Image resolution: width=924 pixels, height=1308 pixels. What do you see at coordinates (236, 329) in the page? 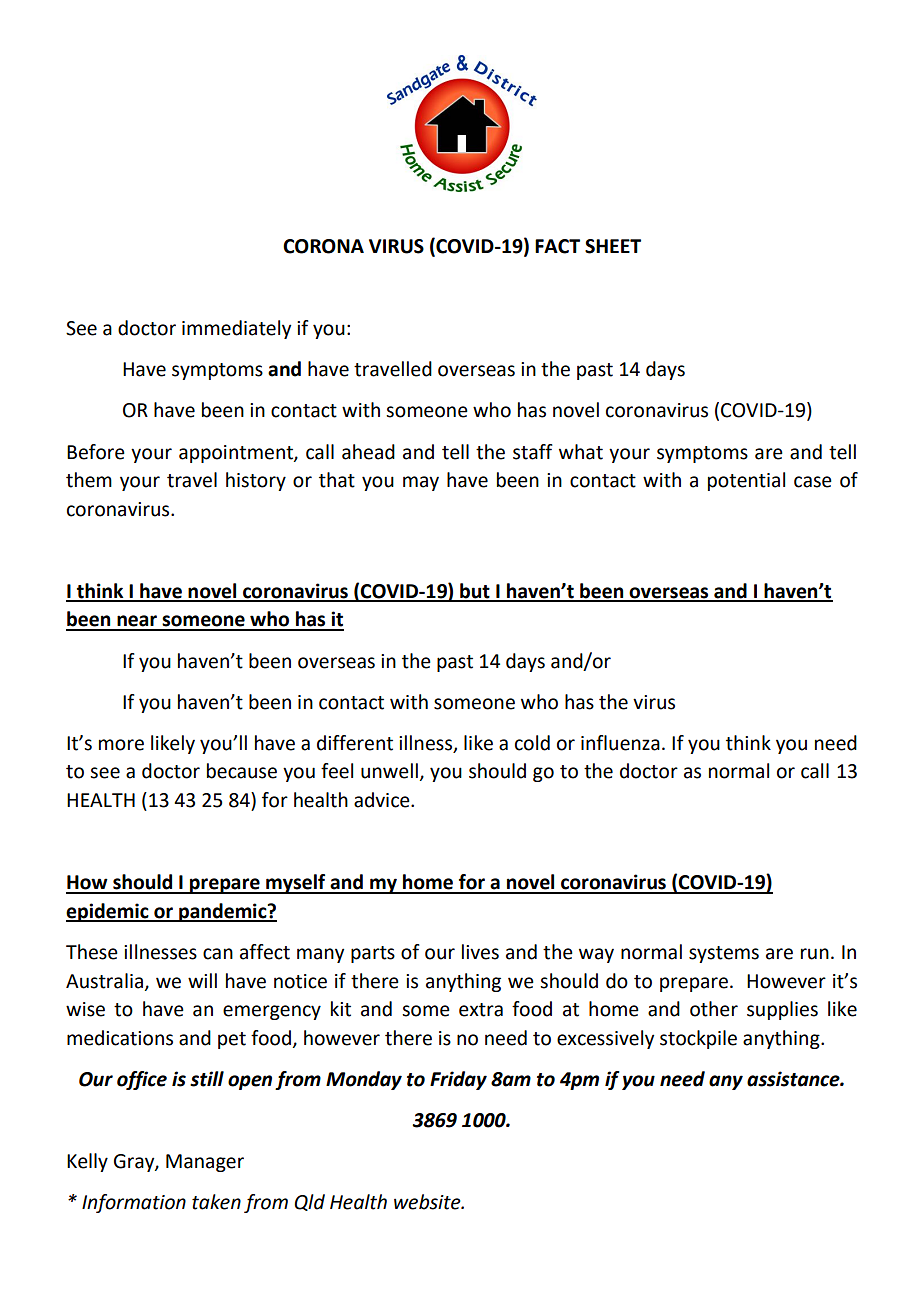
I see `immediately` at bounding box center [236, 329].
